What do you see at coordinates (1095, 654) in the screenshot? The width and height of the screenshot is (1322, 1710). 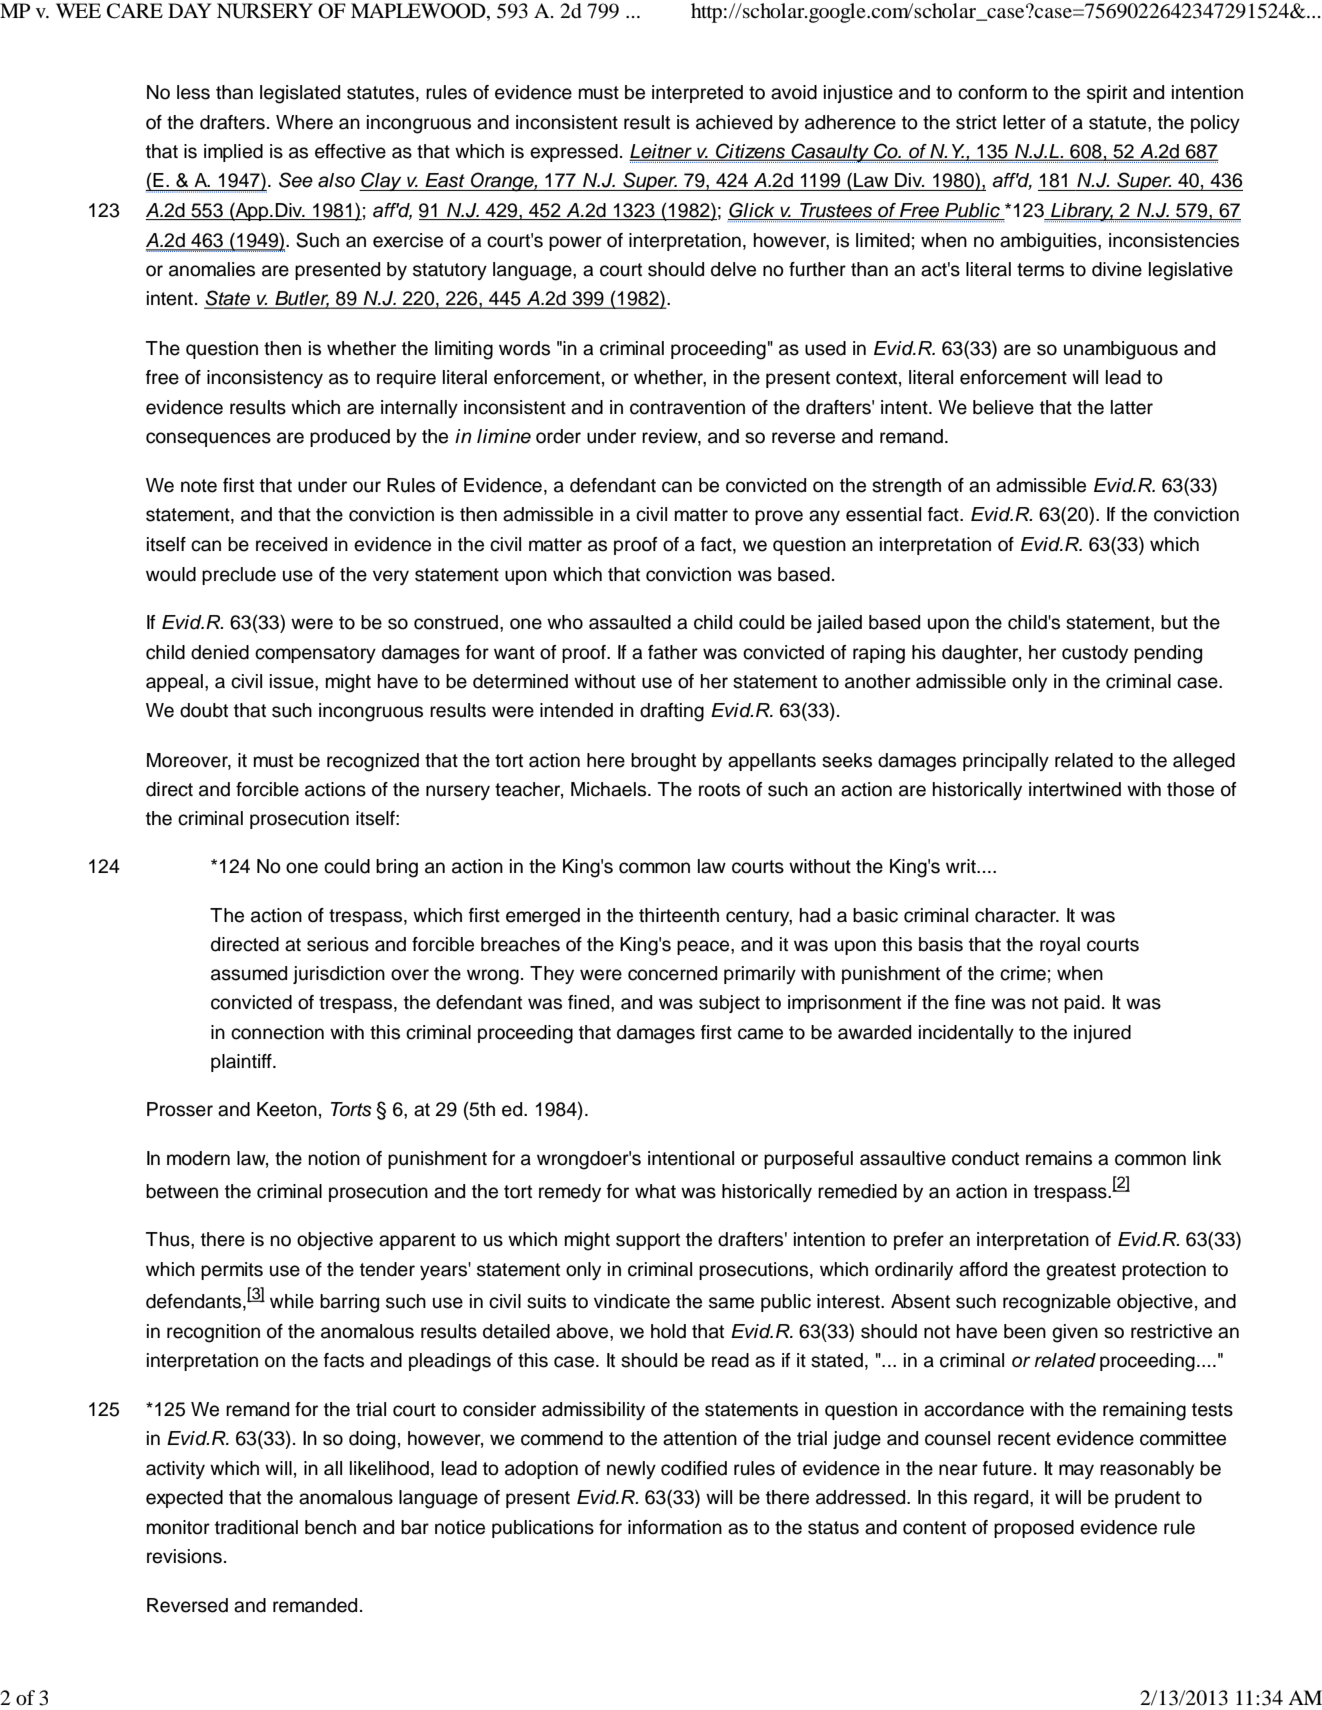 I see `custody` at bounding box center [1095, 654].
